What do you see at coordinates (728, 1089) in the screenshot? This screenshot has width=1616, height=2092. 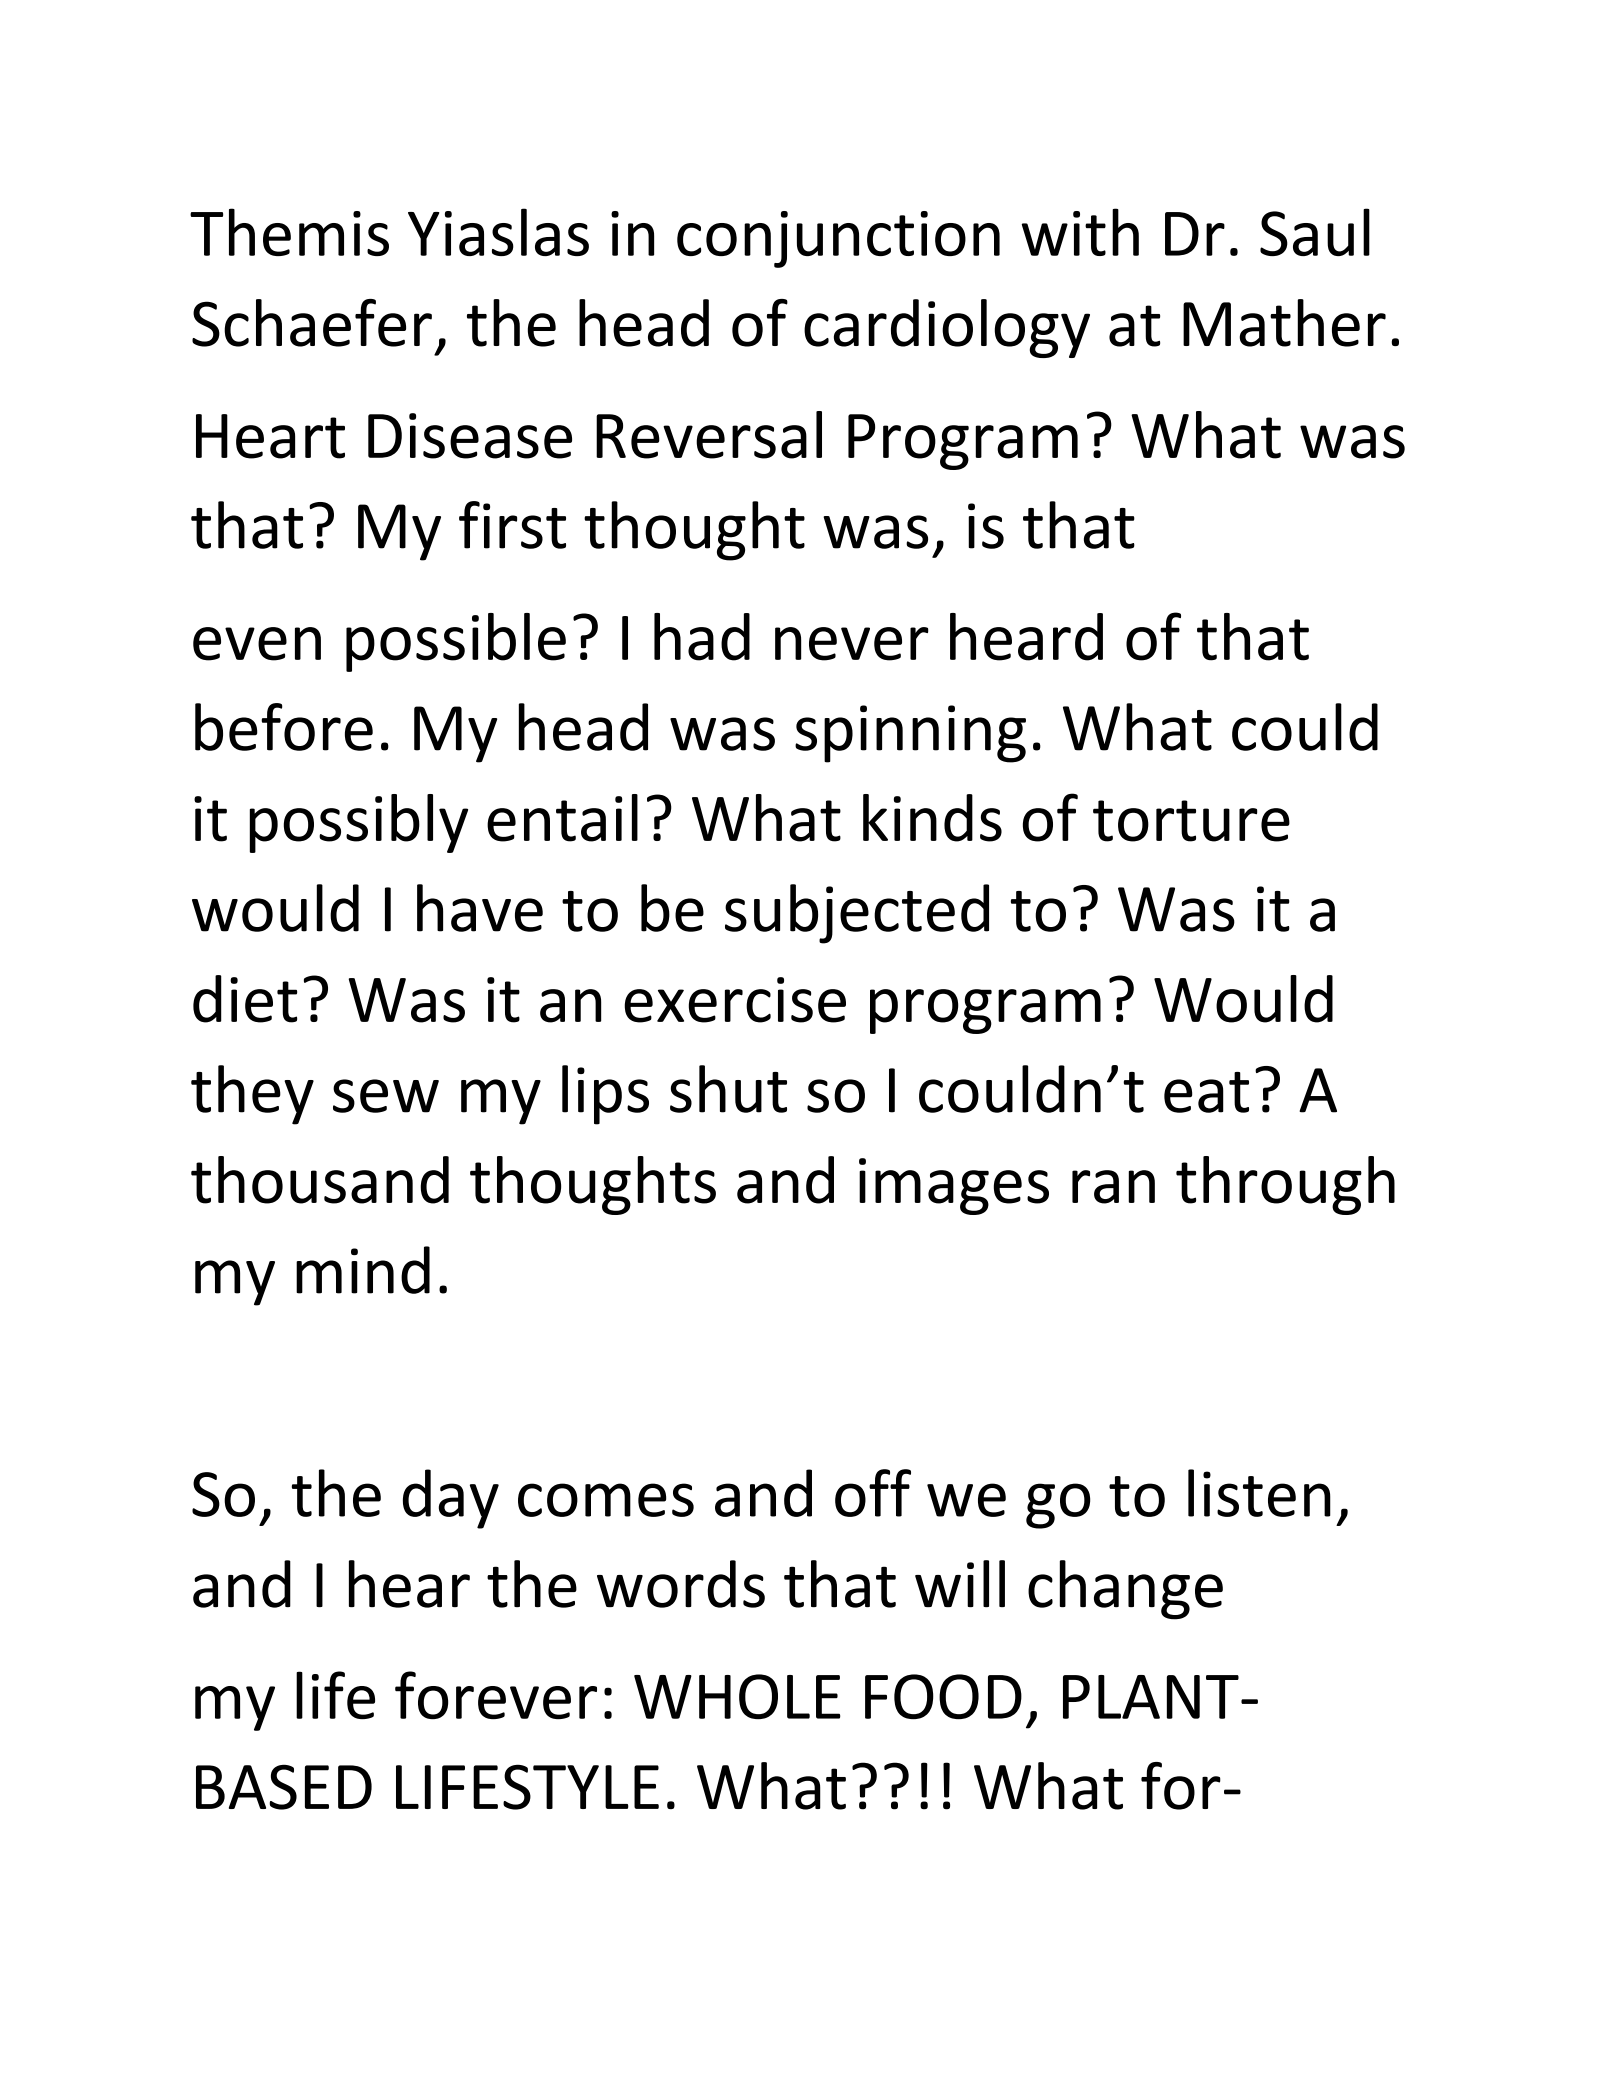 I see `shut` at bounding box center [728, 1089].
